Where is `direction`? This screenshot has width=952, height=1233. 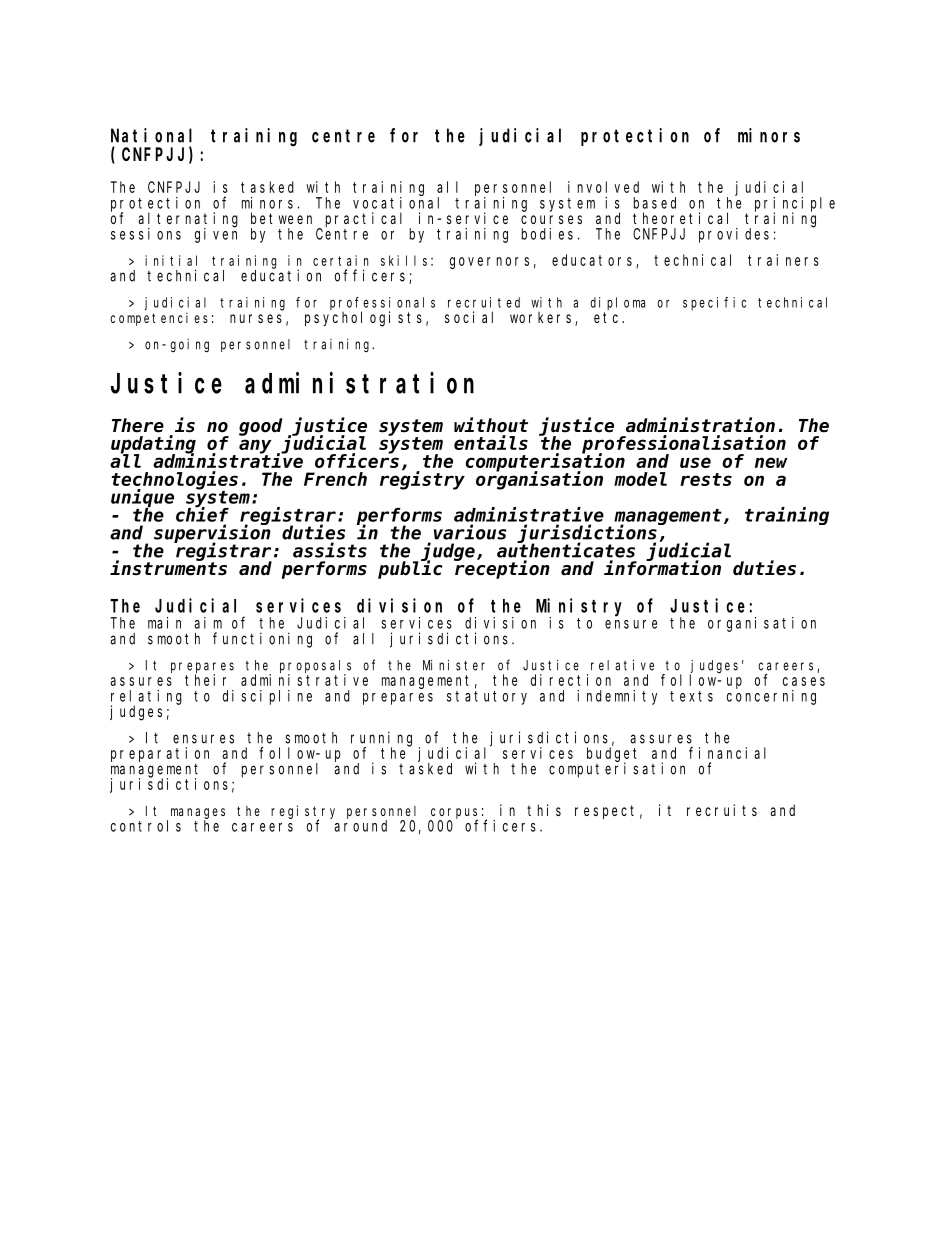 direction is located at coordinates (571, 680).
